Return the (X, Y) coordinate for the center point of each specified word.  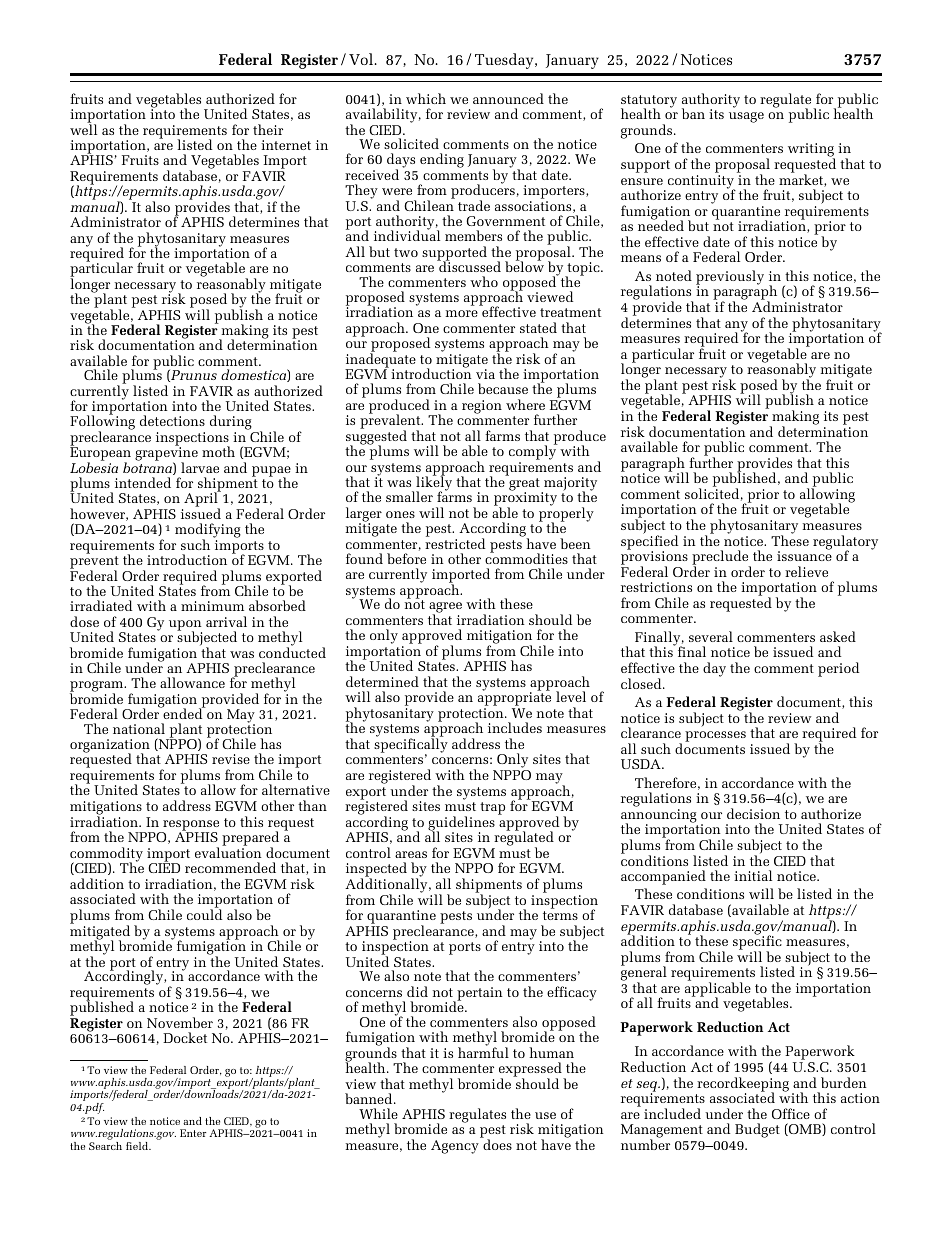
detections (172, 420)
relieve (806, 571)
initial (753, 875)
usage (746, 117)
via (485, 374)
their (268, 129)
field (138, 1146)
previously (730, 278)
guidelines (461, 824)
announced (508, 98)
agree (445, 609)
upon (185, 626)
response (190, 826)
